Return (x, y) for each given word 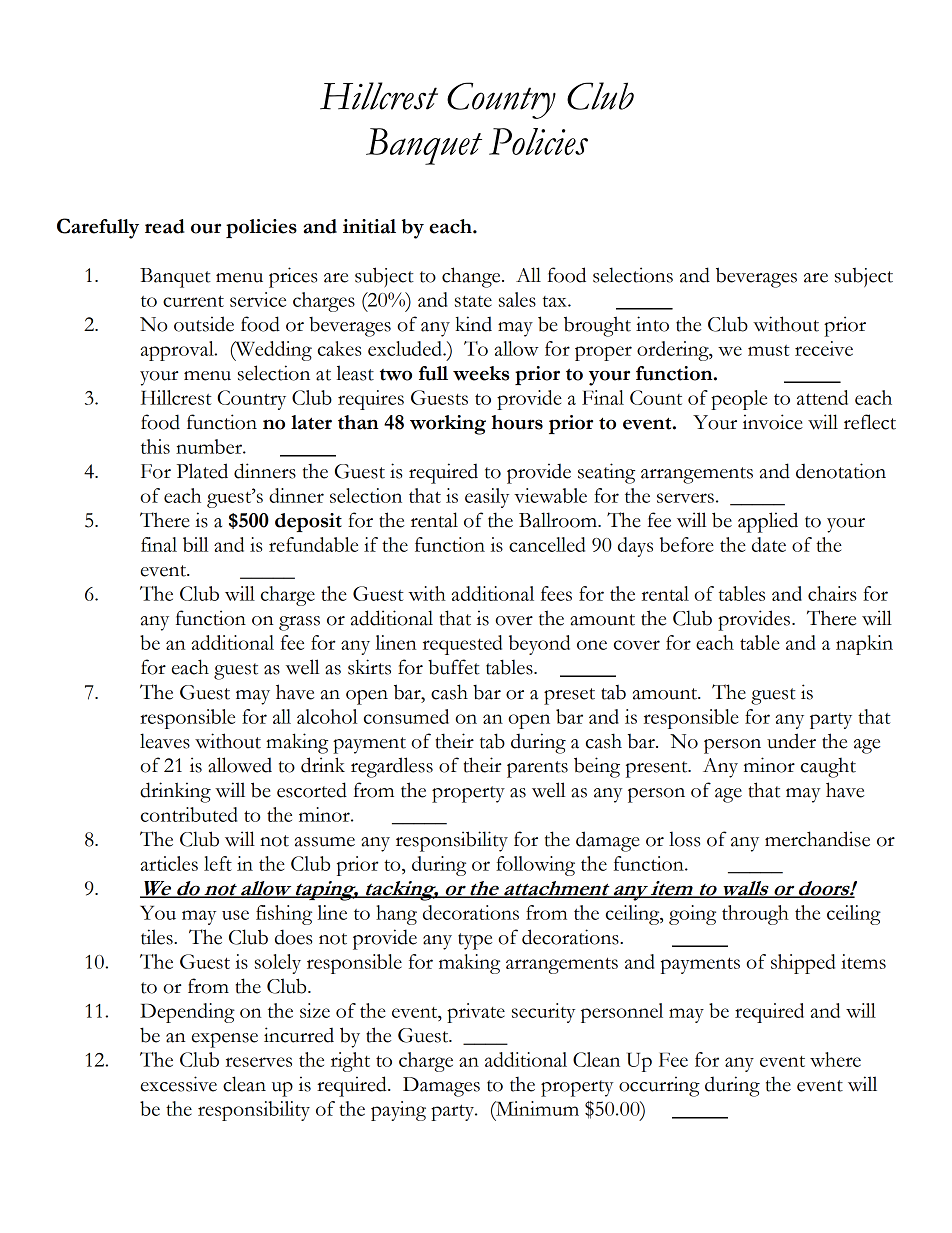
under (791, 741)
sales (517, 299)
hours (517, 422)
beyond (539, 645)
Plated (202, 471)
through (755, 915)
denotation (841, 471)
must (769, 350)
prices (293, 277)
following (535, 866)
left (218, 863)
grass (299, 623)
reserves (259, 1062)
